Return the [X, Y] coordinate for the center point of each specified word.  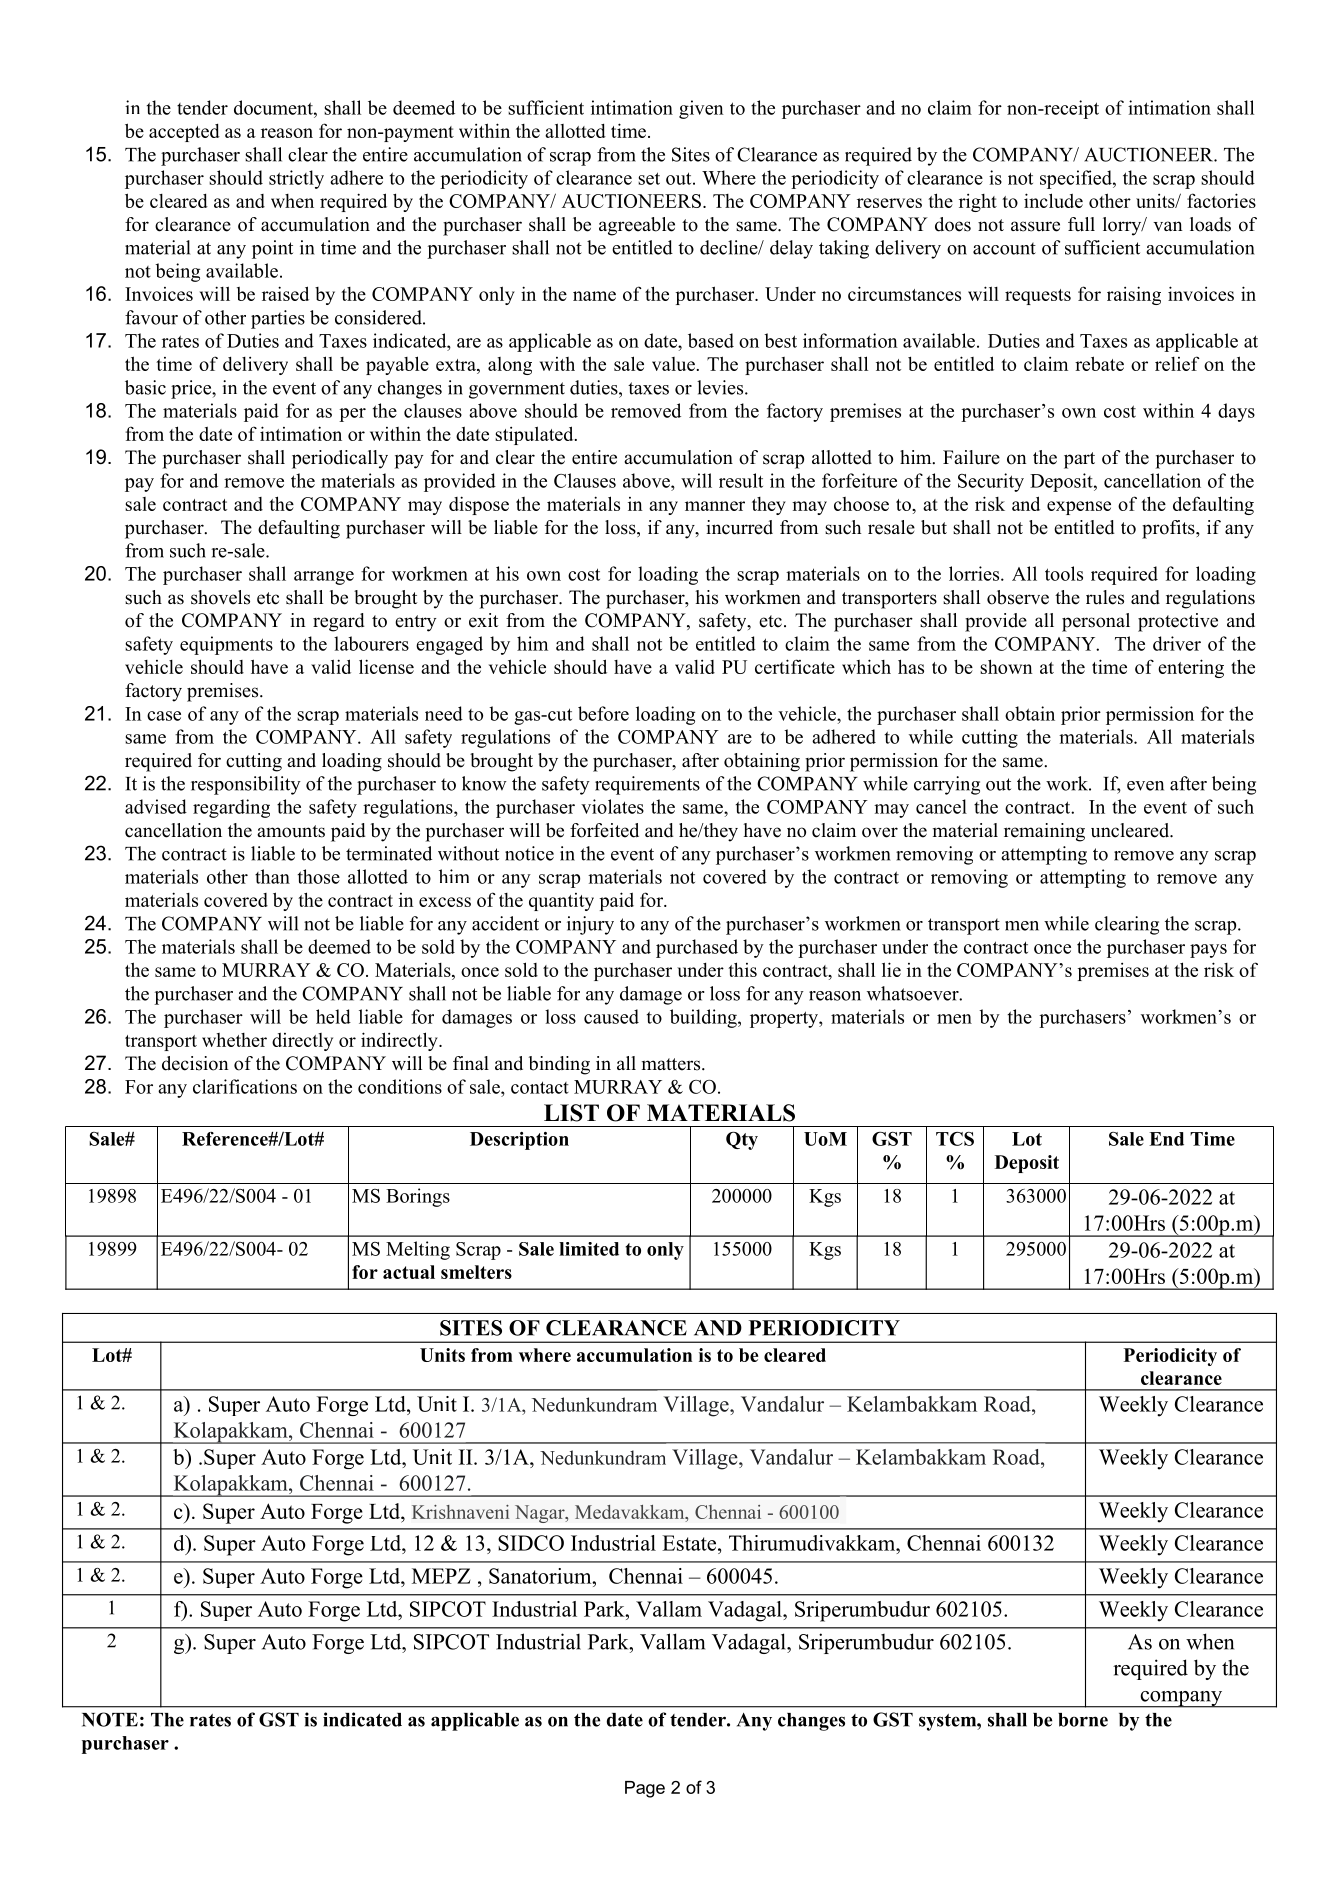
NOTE [110, 1719]
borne [1083, 1720]
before [603, 713]
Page [645, 1789]
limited [589, 1249]
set [649, 178]
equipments [226, 645]
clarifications [245, 1086]
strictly [296, 179]
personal [1096, 622]
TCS [955, 1139]
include [1053, 200]
